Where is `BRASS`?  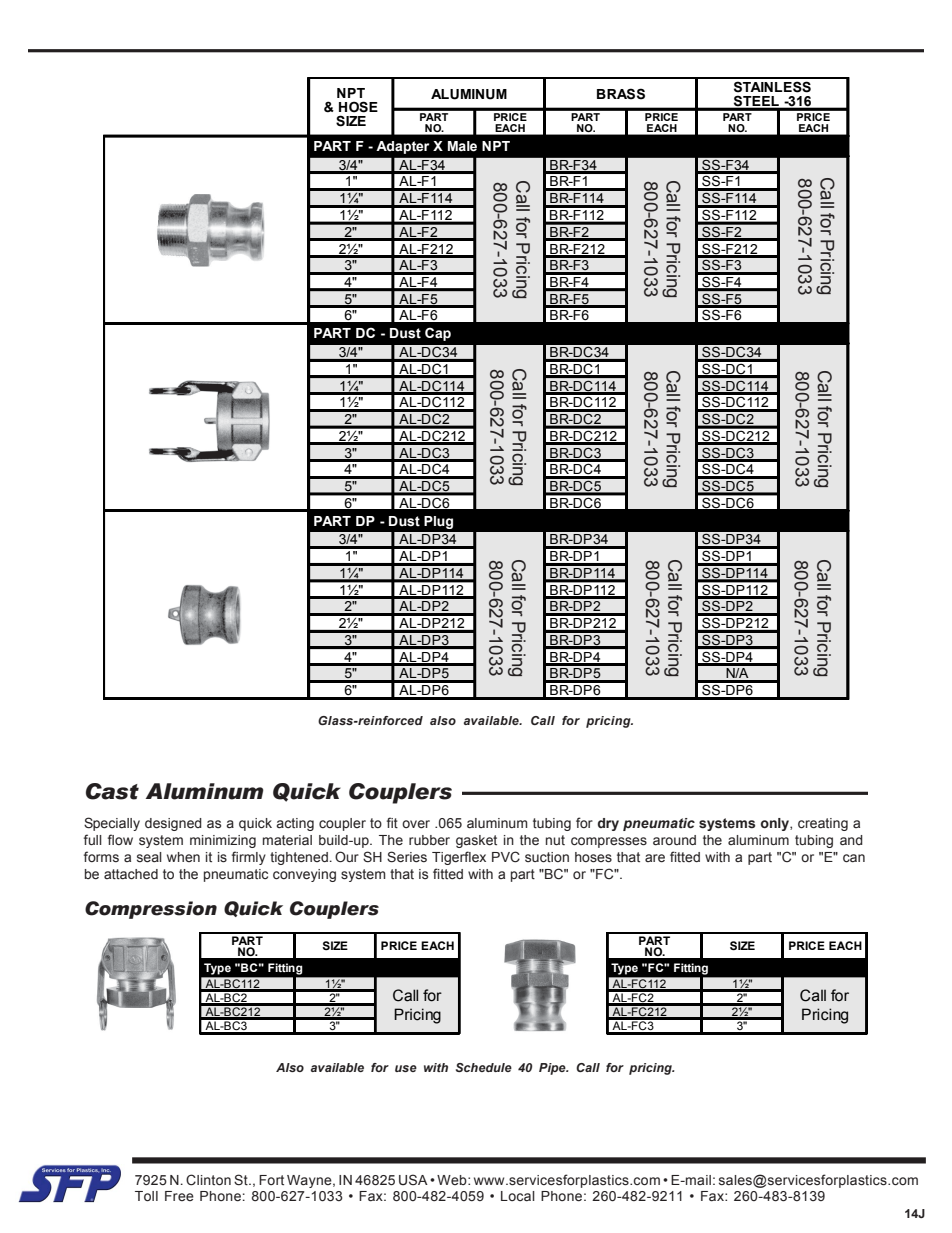
BRASS is located at coordinates (621, 94).
